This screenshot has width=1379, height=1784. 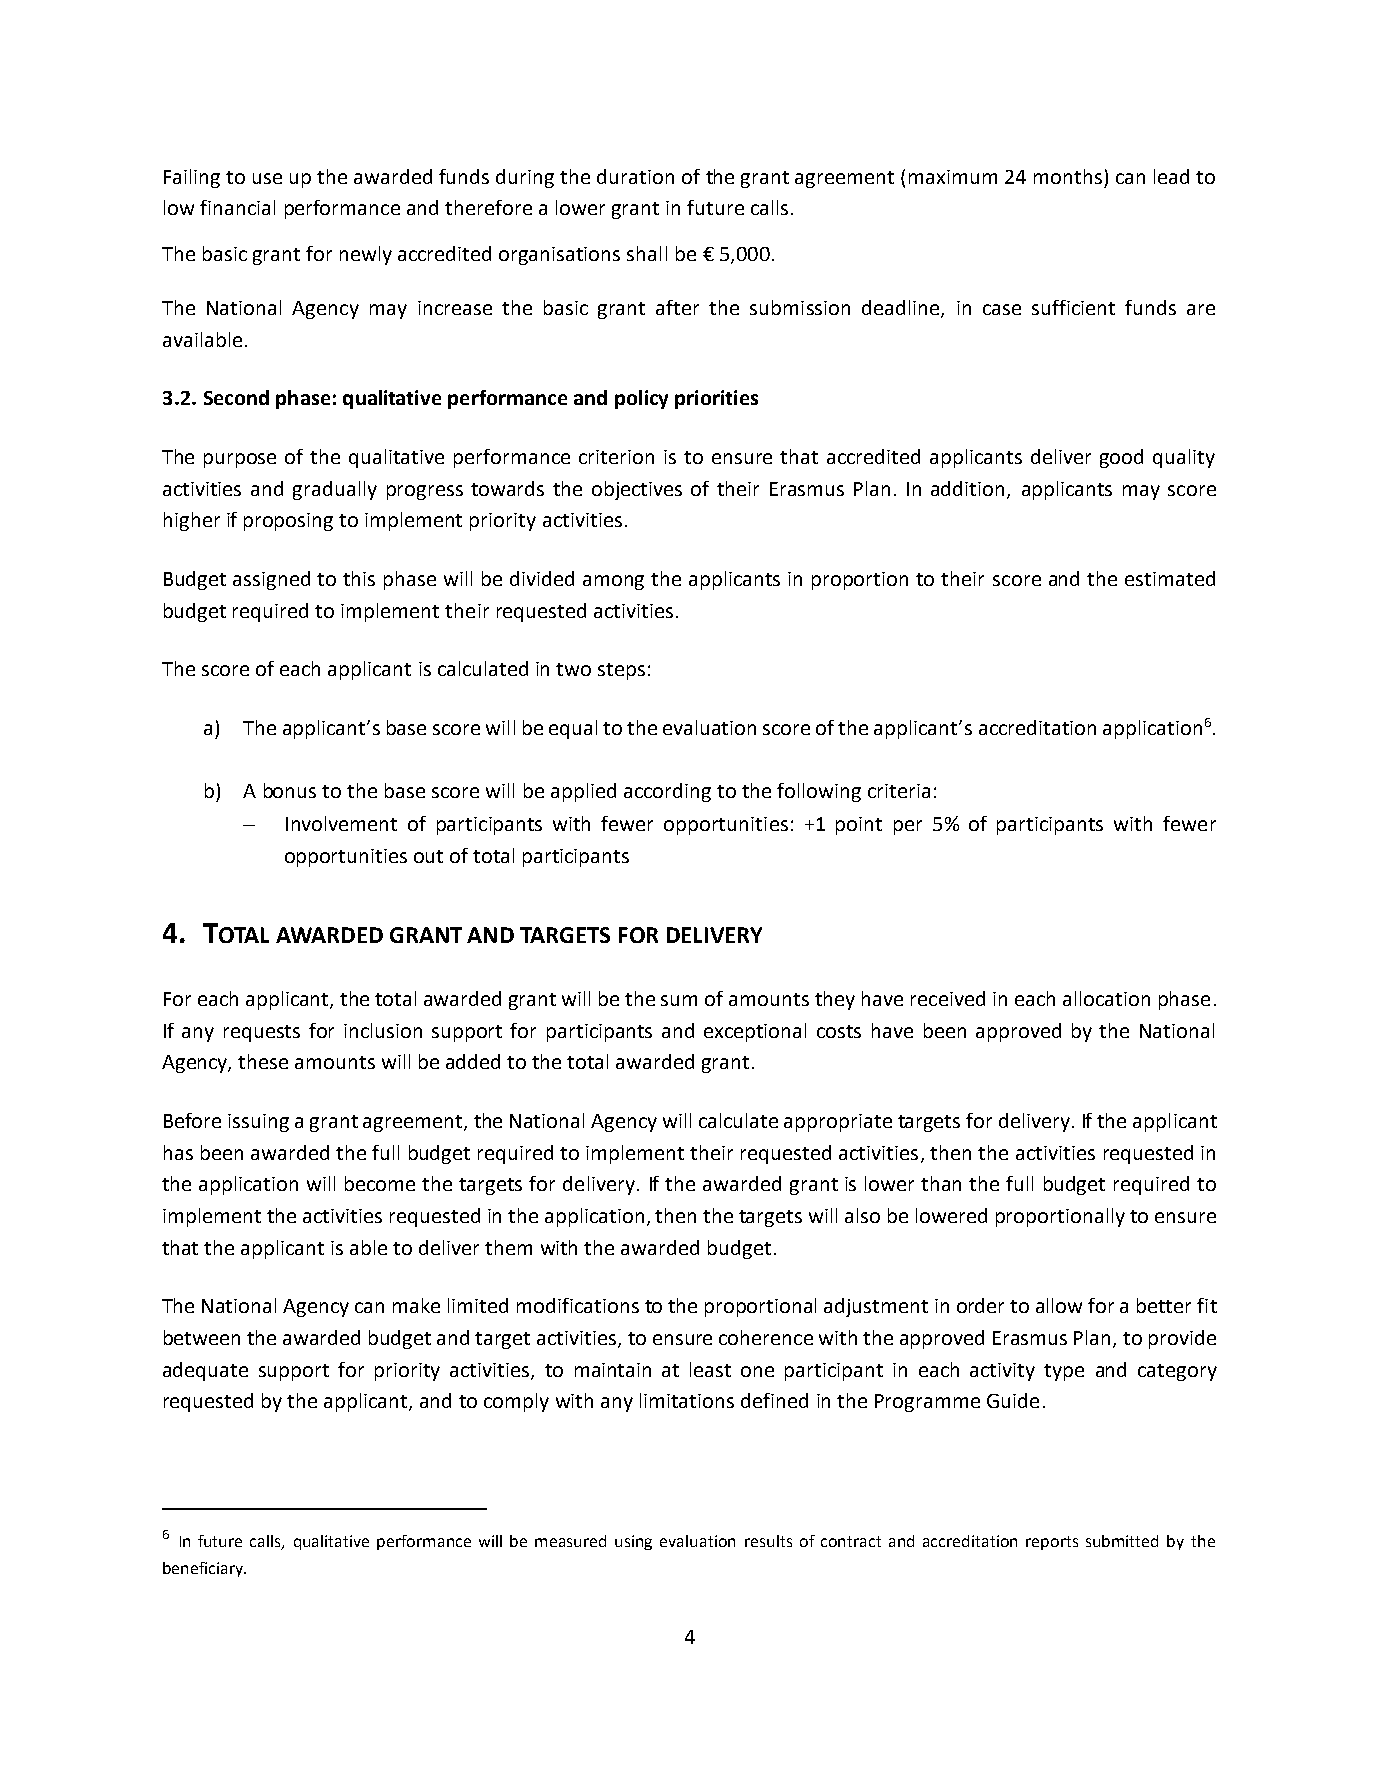 I want to click on beneficiary, so click(x=204, y=1569).
